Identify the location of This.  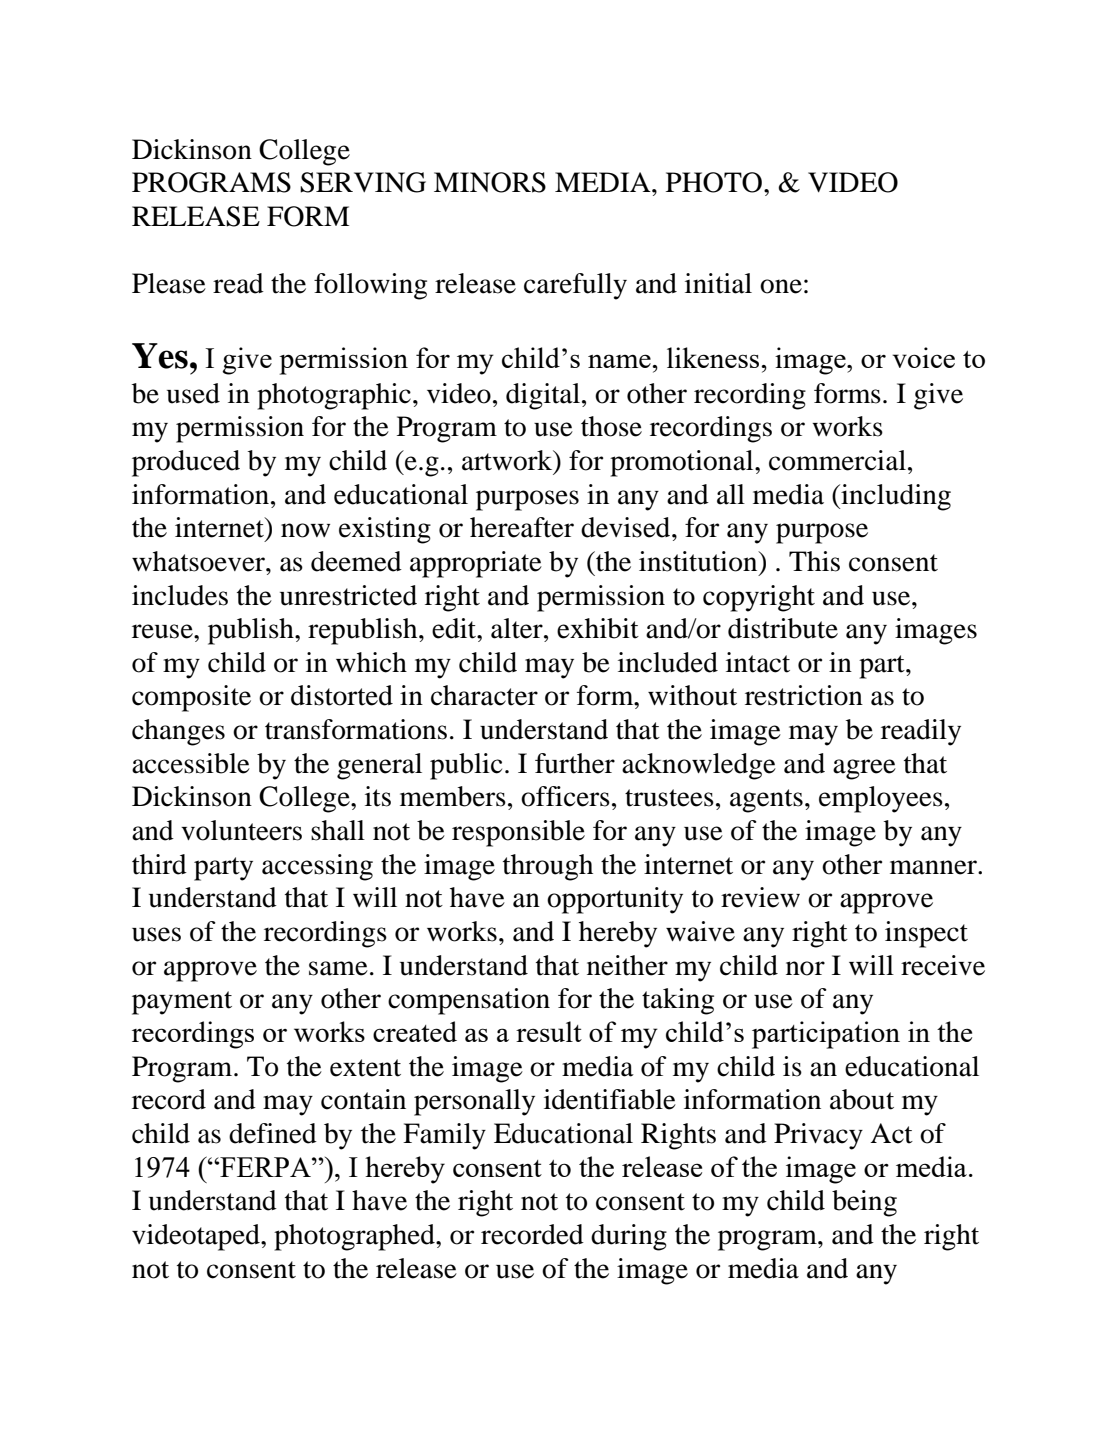
(814, 561).
